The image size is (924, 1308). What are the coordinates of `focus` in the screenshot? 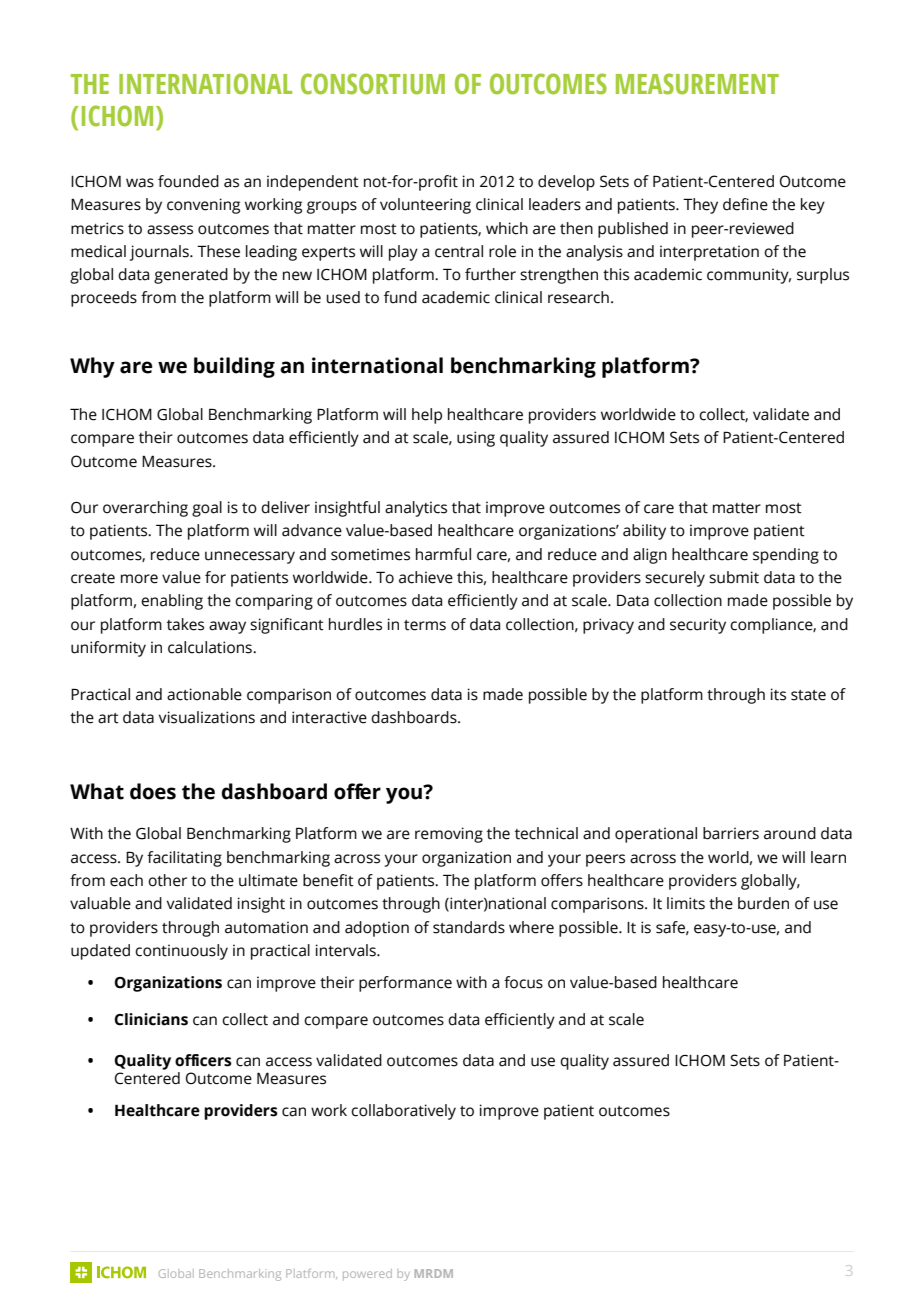 It's located at (523, 982).
